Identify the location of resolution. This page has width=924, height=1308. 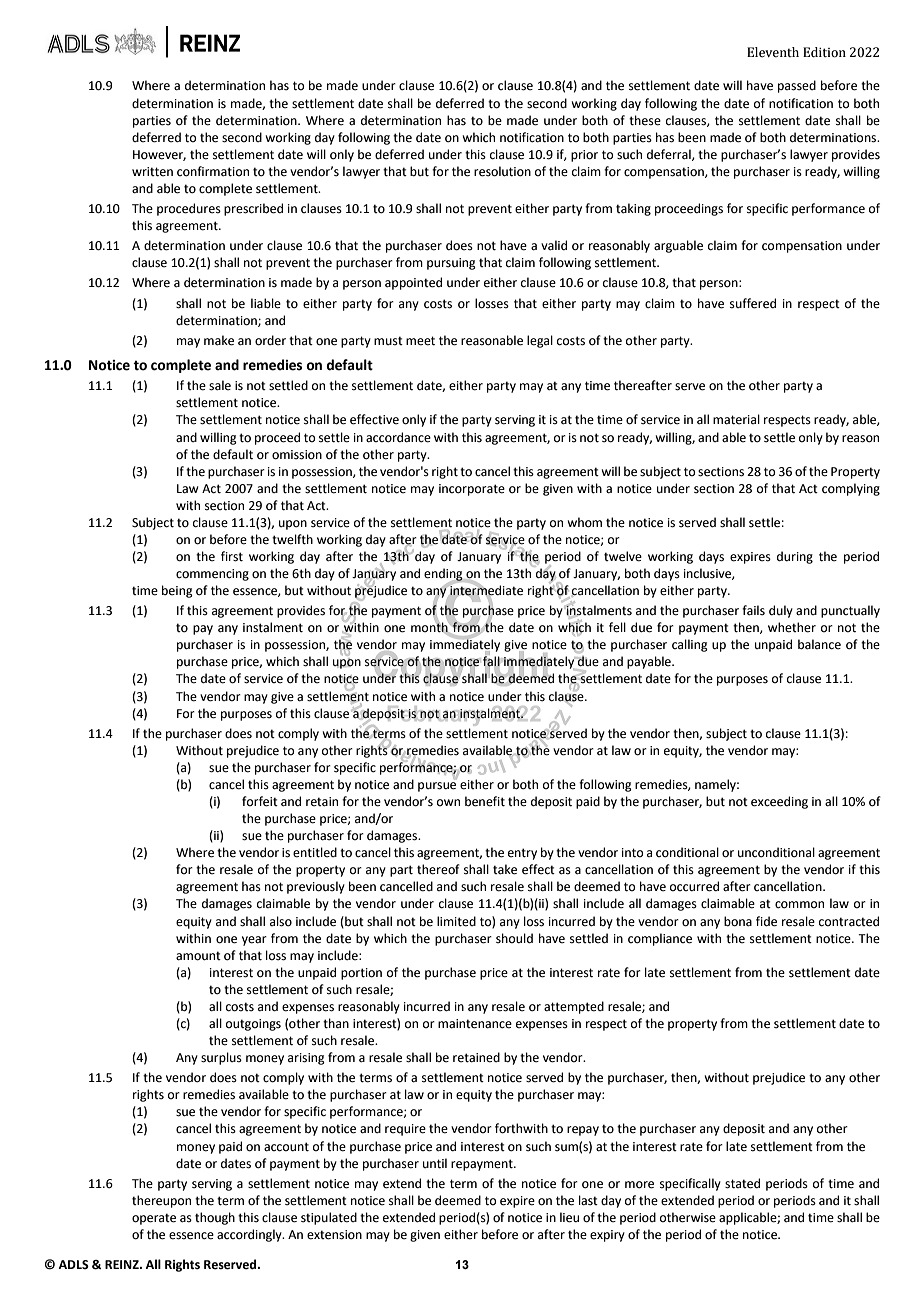
(502, 171).
